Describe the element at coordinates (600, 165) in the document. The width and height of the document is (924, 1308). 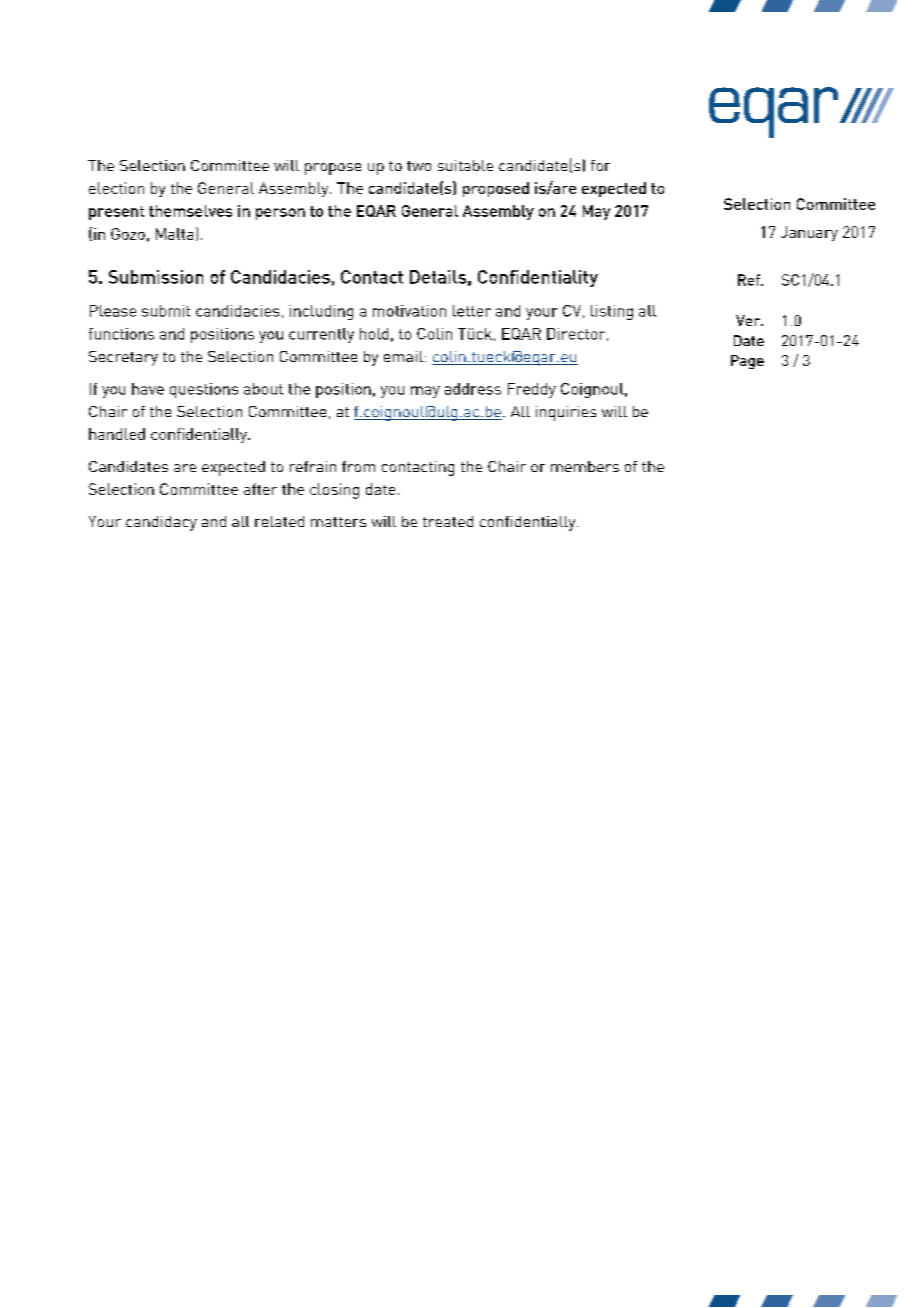
I see `for` at that location.
